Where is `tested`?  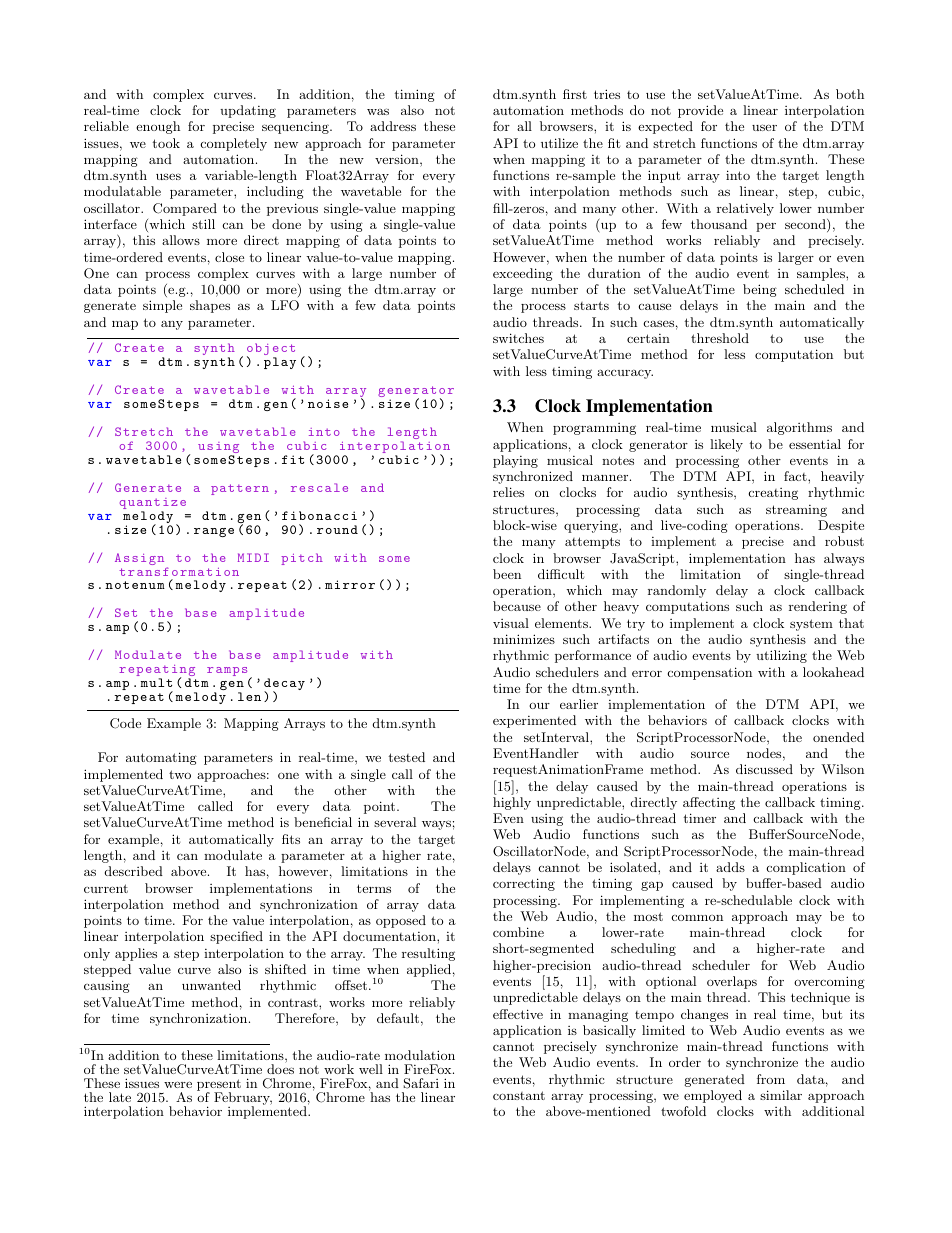 tested is located at coordinates (406, 757).
